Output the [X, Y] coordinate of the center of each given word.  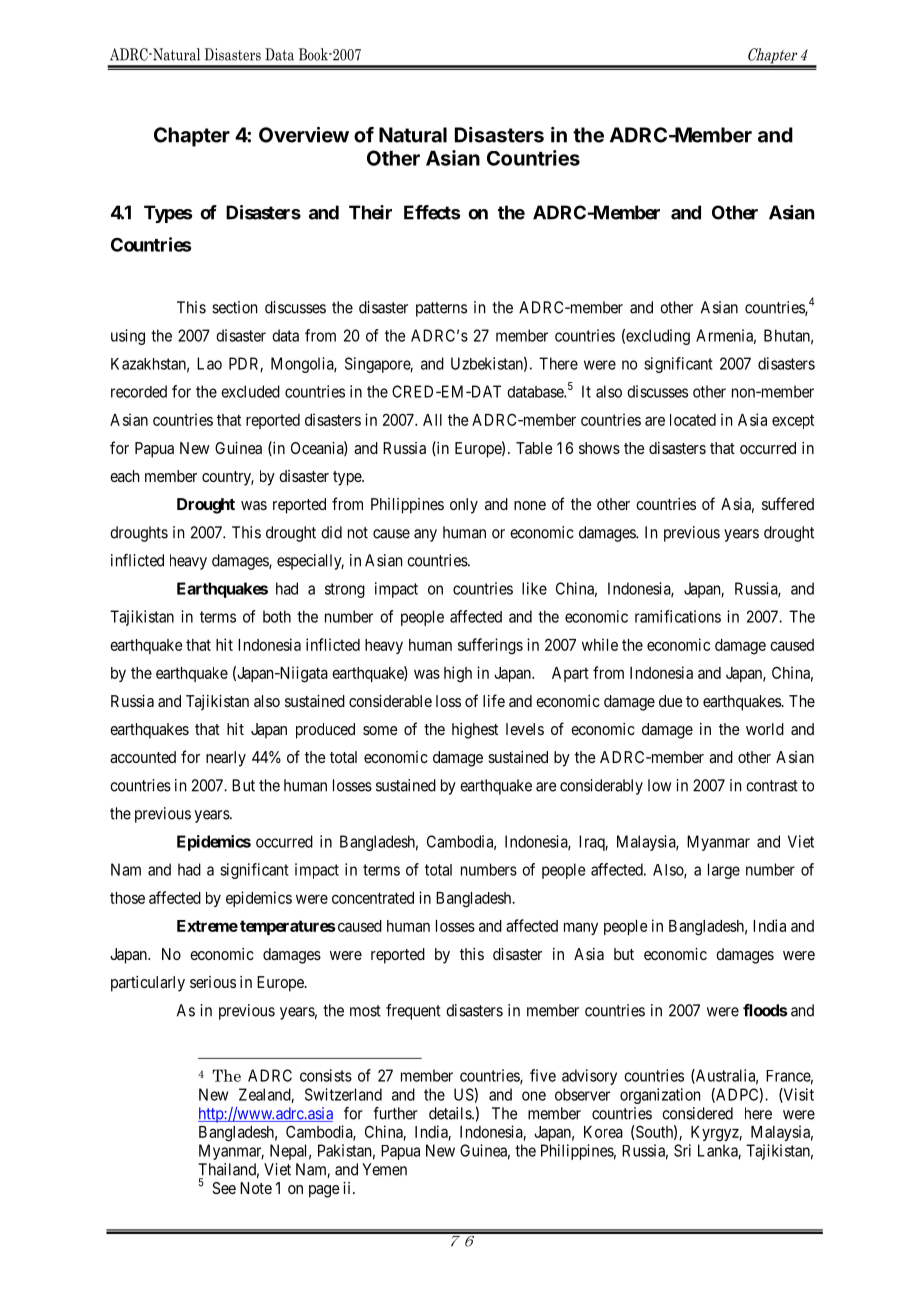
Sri [682, 1150]
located [693, 420]
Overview [304, 135]
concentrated [373, 898]
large [724, 871]
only [464, 506]
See [224, 1188]
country [228, 478]
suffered [788, 503]
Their [370, 212]
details [451, 1113]
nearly [226, 759]
